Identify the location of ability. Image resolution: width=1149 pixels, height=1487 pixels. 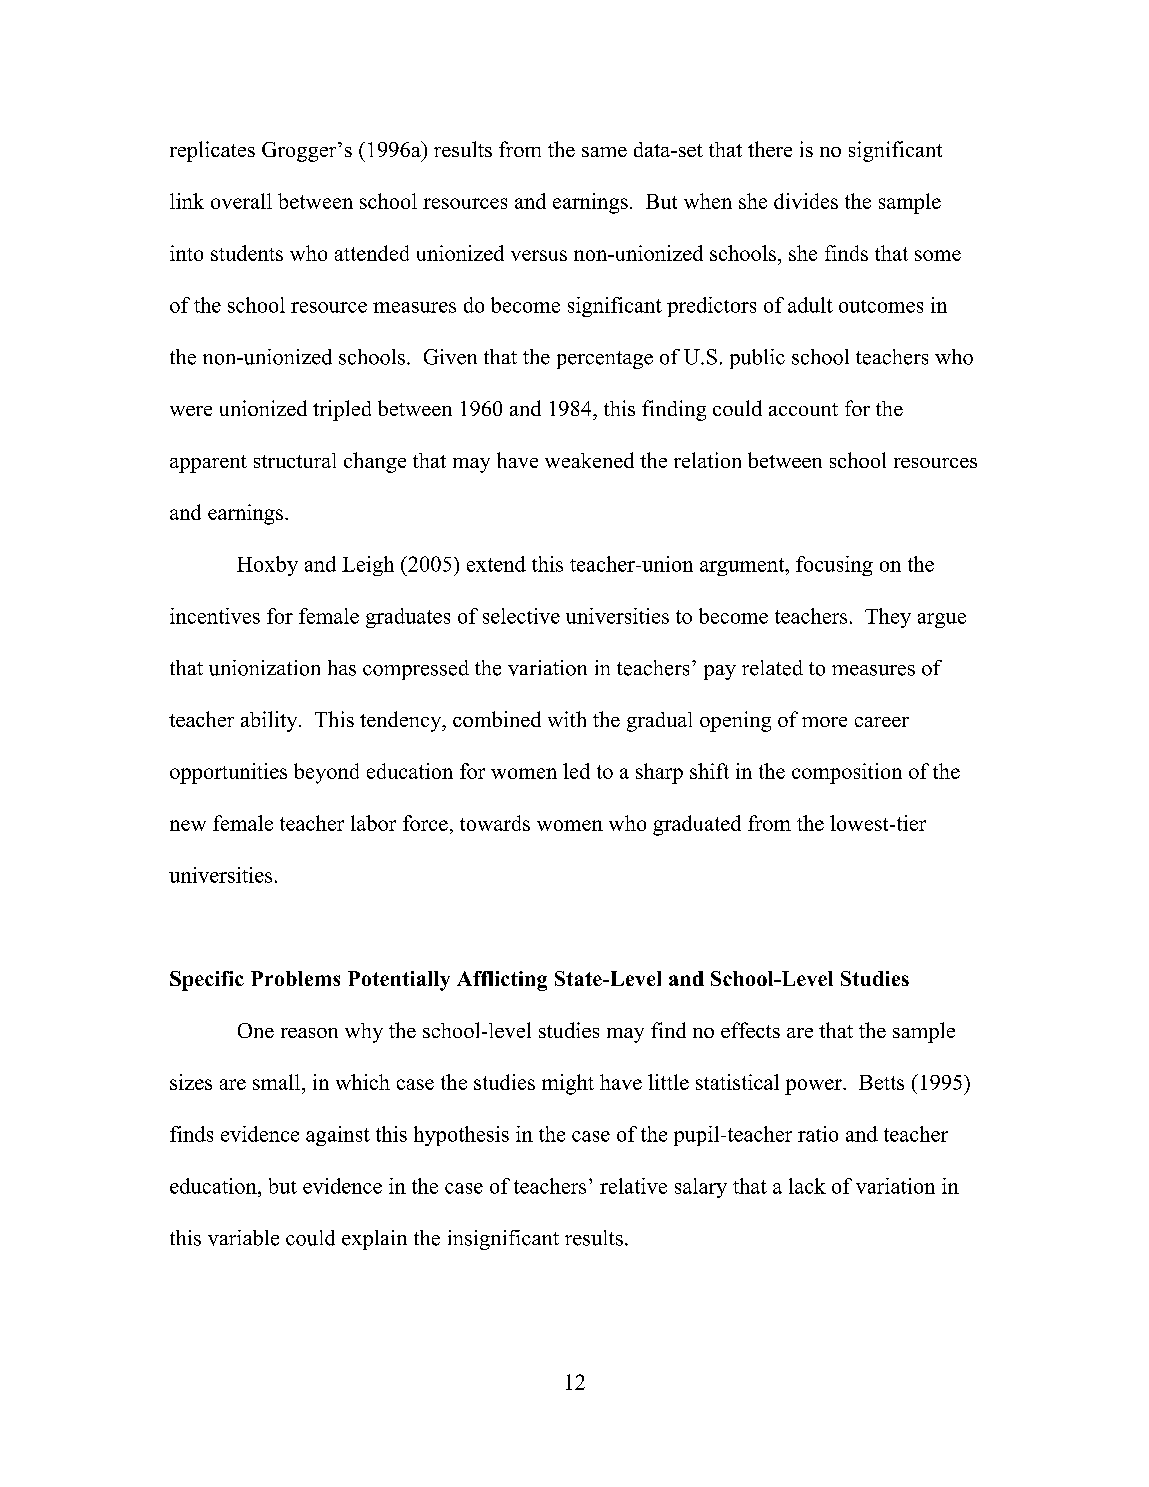
(270, 721).
